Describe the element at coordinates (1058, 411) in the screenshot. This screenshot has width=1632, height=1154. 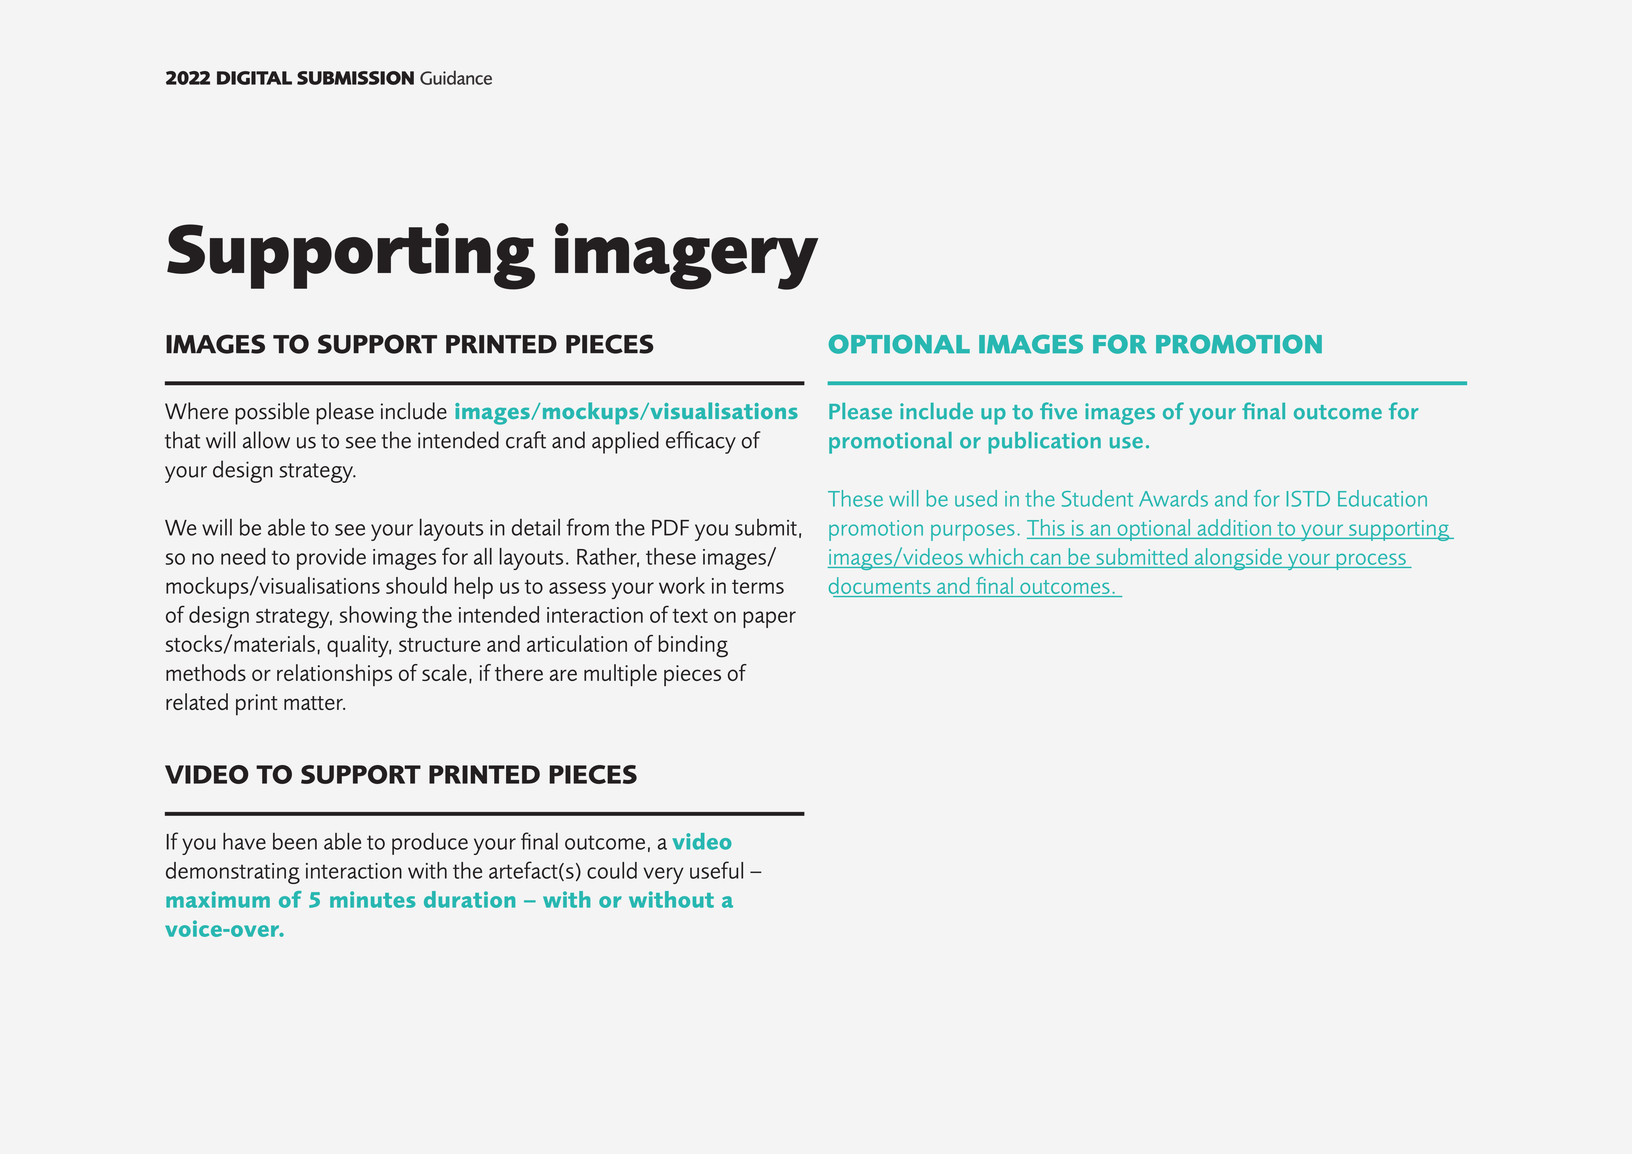
I see `five` at that location.
